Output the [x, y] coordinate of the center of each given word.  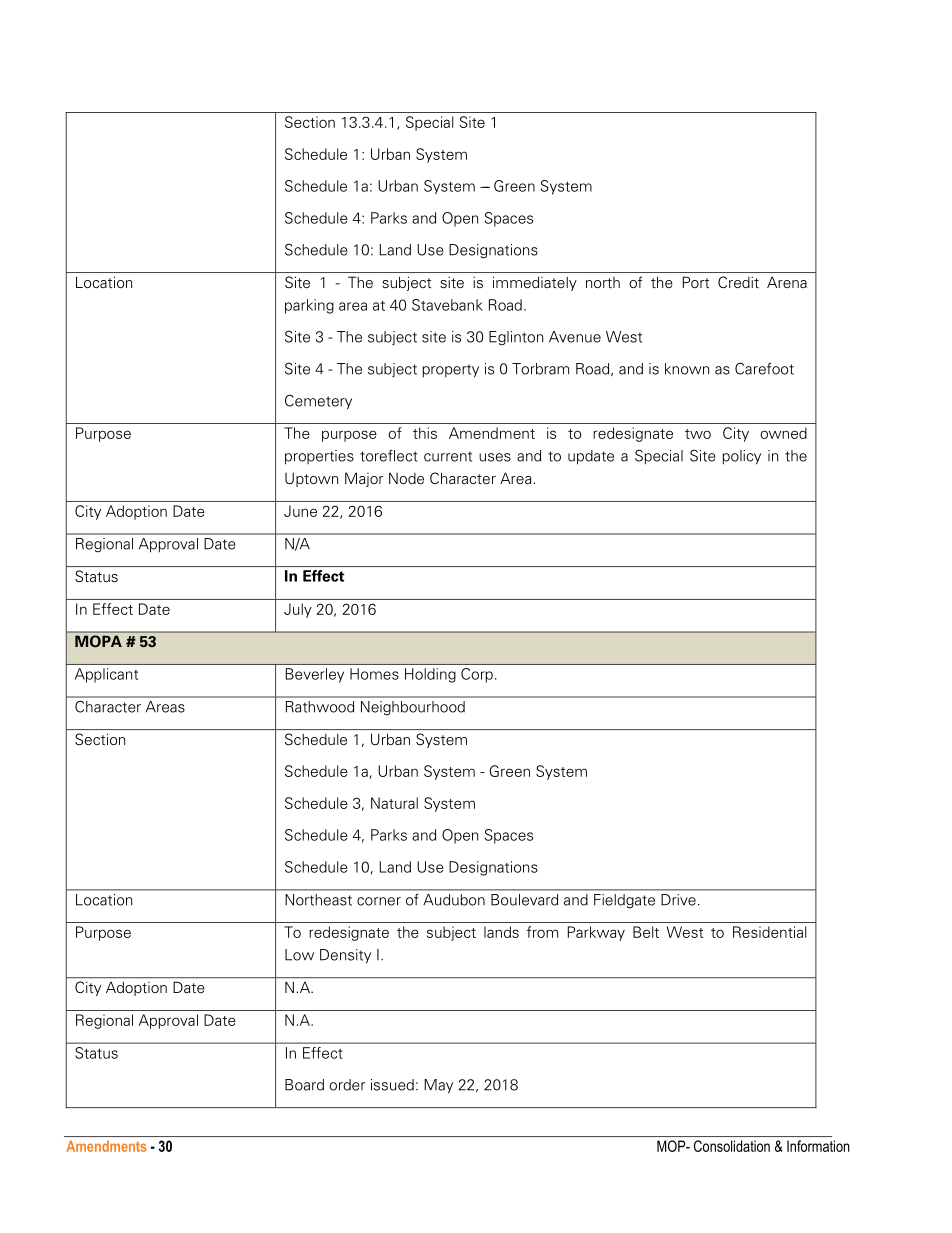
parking [309, 306]
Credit [738, 282]
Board [304, 1085]
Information [818, 1146]
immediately [535, 283]
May [438, 1086]
